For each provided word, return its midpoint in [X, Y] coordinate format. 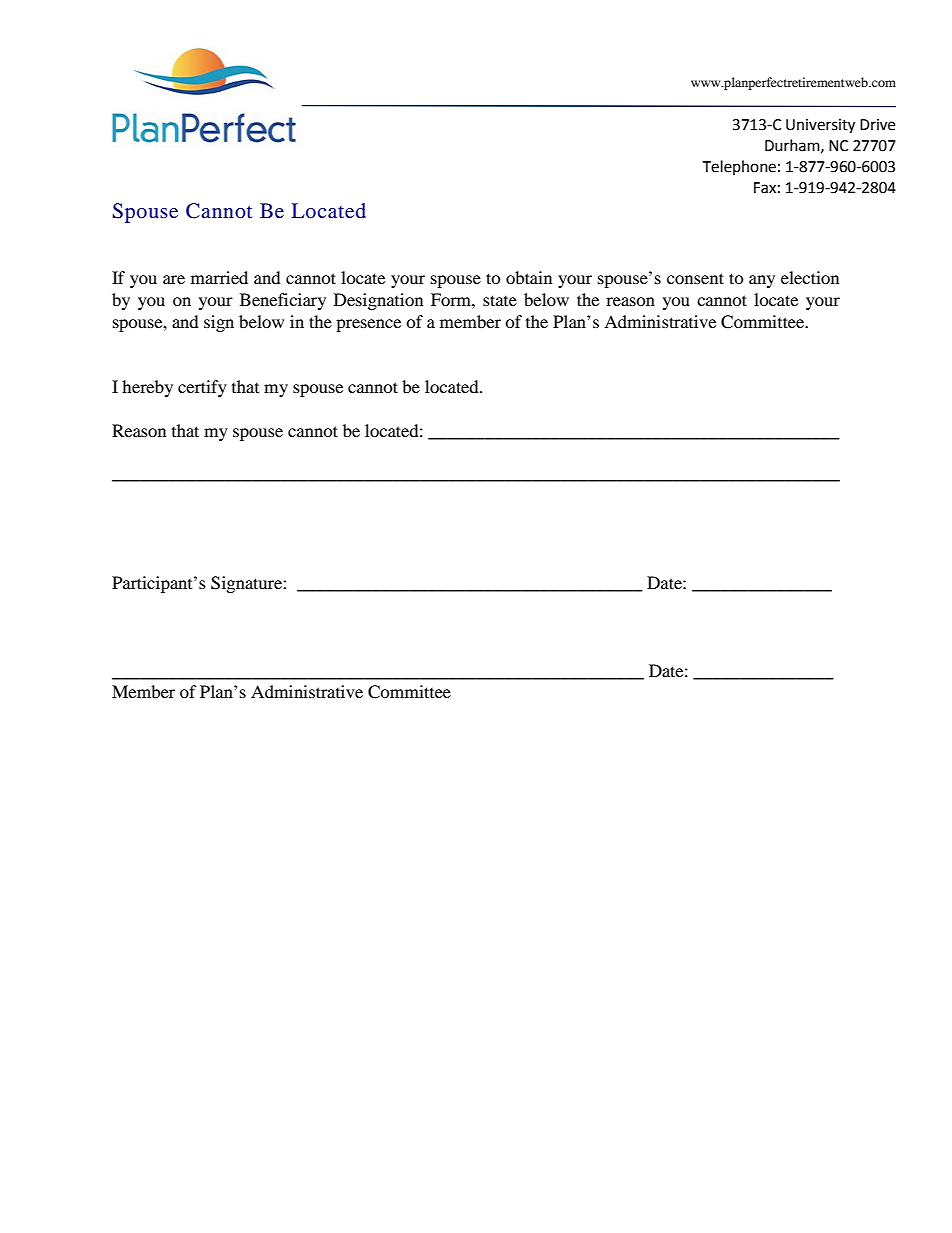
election [810, 277]
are [174, 279]
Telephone [739, 167]
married [219, 277]
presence [368, 325]
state [500, 300]
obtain [529, 277]
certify [202, 388]
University [820, 126]
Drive [877, 125]
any [762, 281]
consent [695, 278]
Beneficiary [283, 301]
